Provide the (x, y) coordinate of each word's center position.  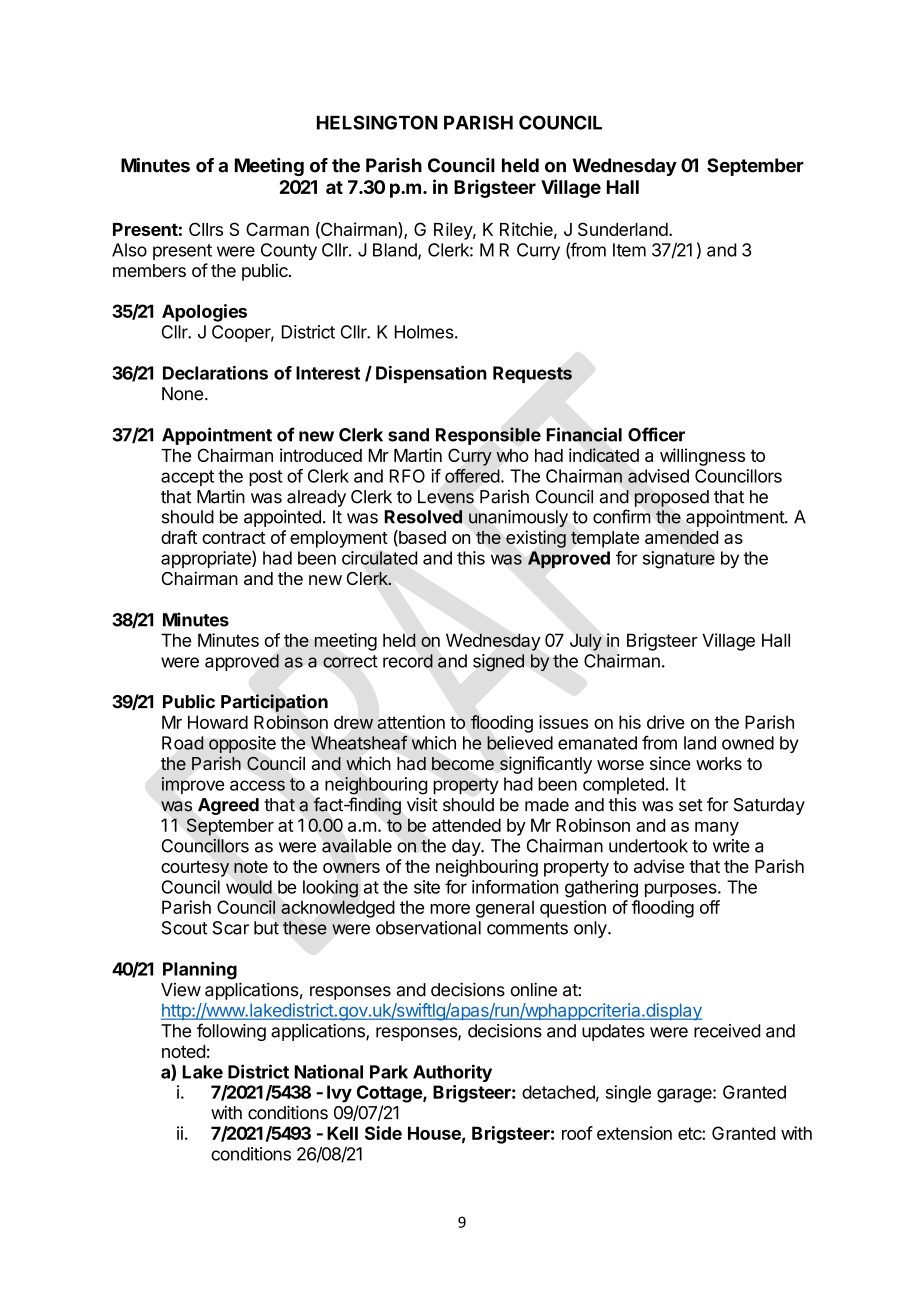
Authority (452, 1073)
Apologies (204, 313)
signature (679, 560)
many (717, 829)
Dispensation (431, 374)
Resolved (423, 517)
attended (466, 825)
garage (685, 1095)
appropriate (207, 559)
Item (629, 250)
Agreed (228, 806)
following (231, 1032)
